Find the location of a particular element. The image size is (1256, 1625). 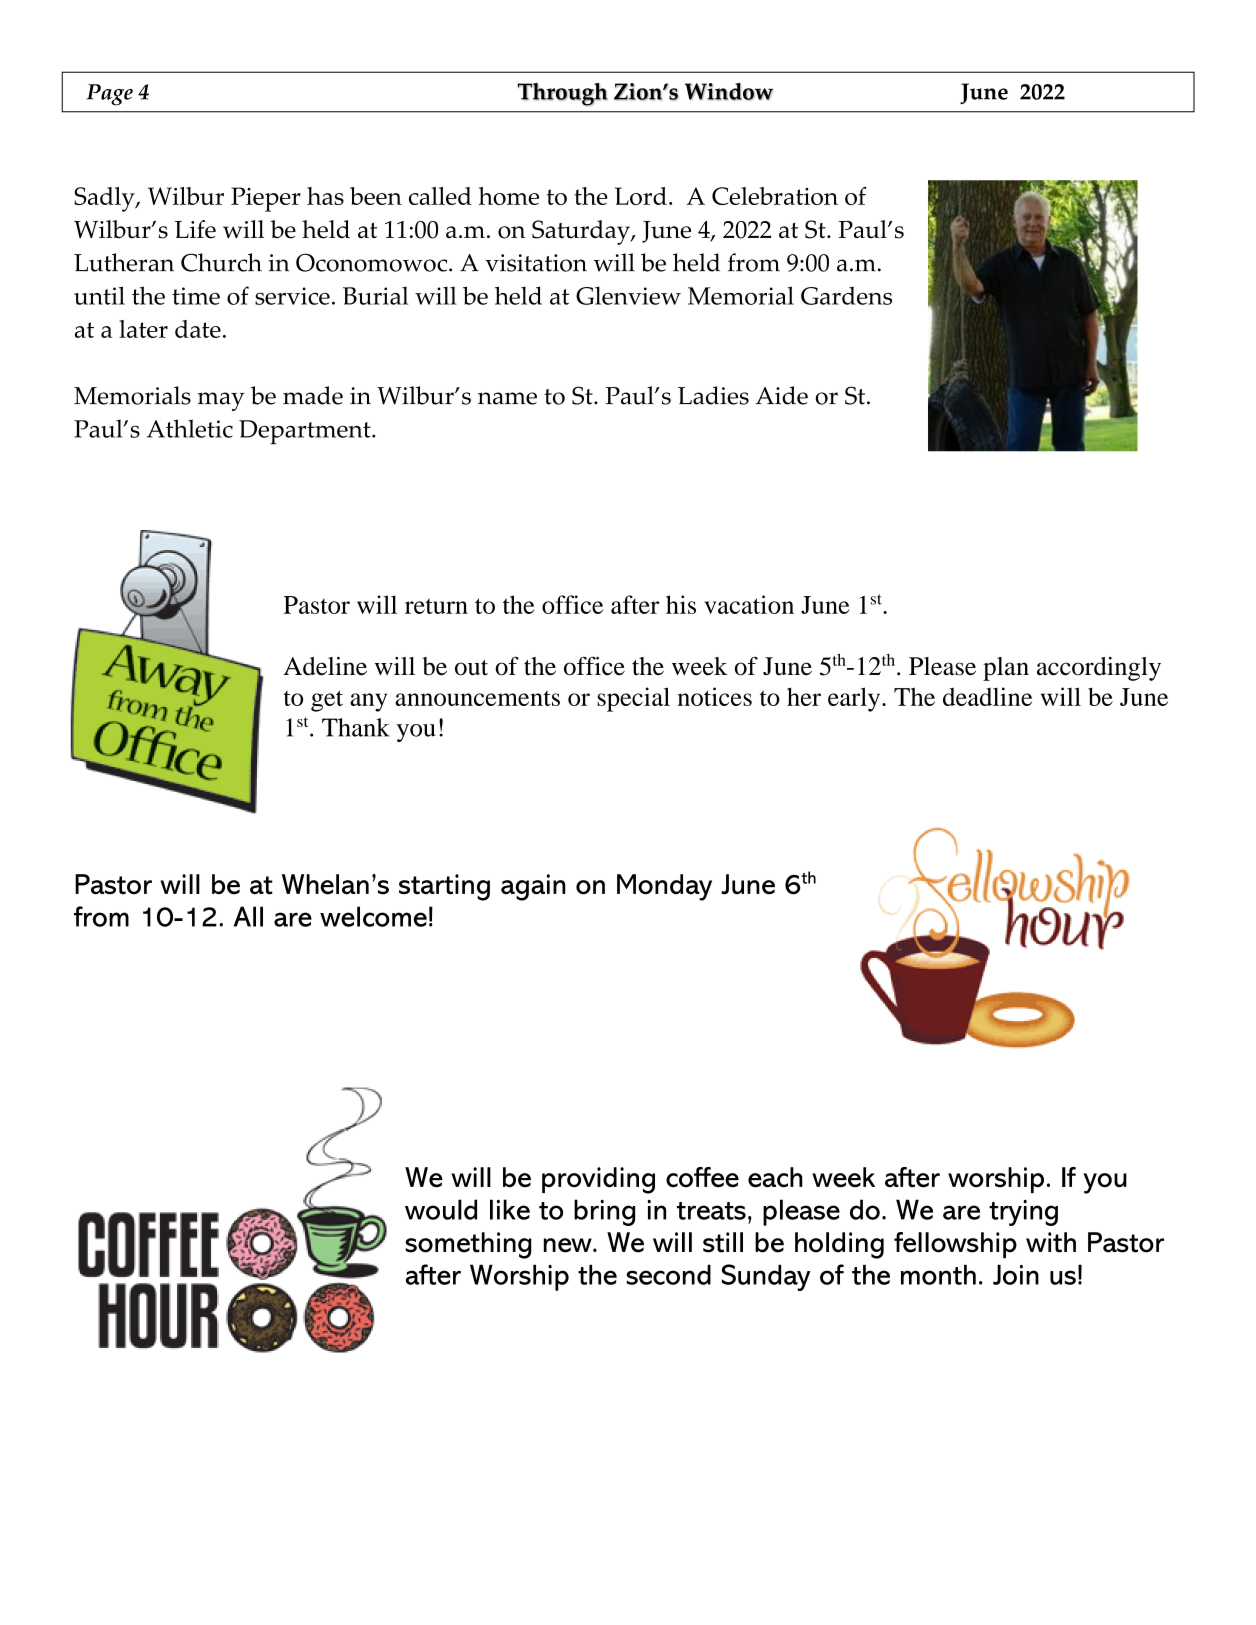

Through is located at coordinates (563, 94).
